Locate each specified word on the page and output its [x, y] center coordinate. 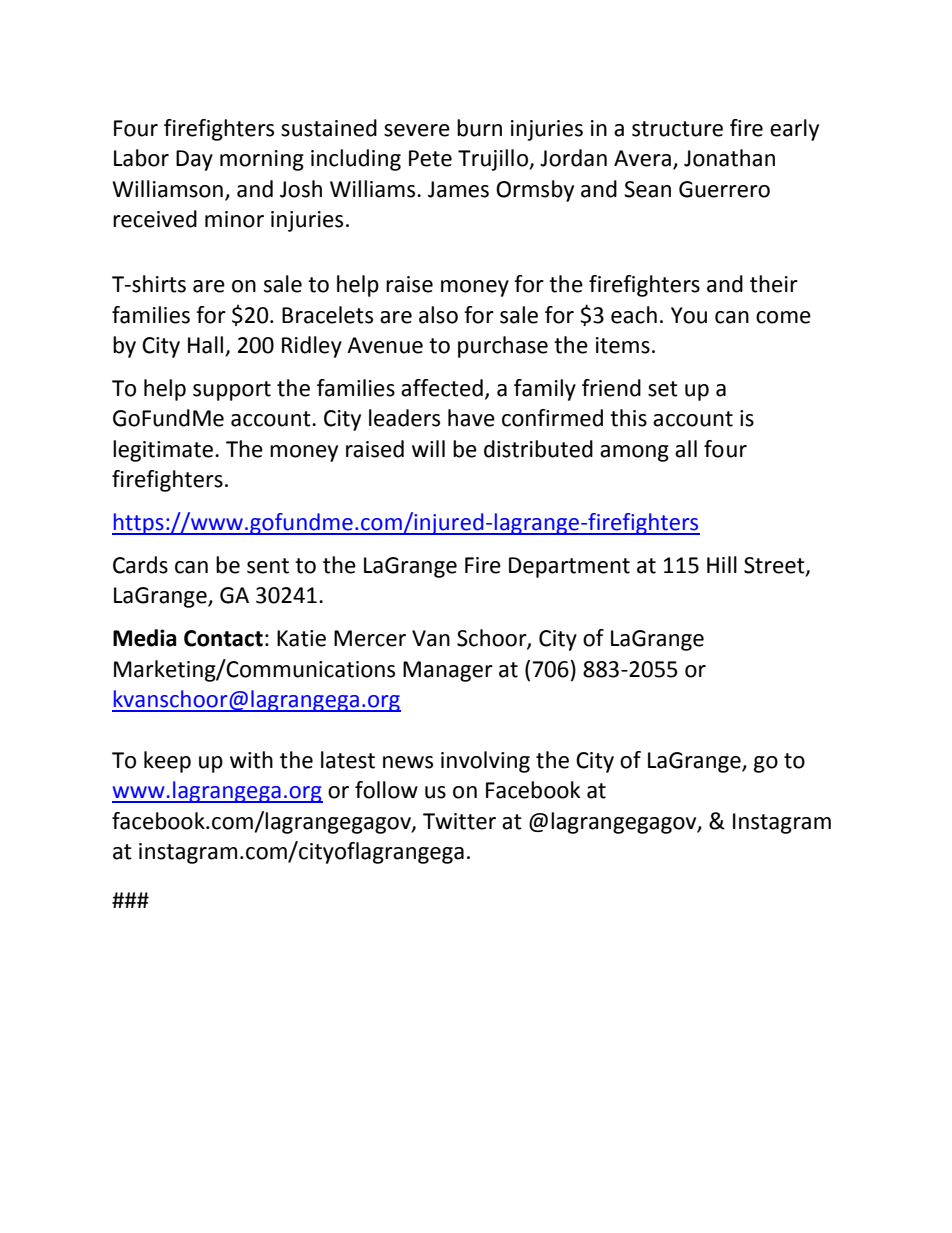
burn [479, 128]
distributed [538, 449]
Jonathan [729, 158]
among [634, 453]
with [251, 760]
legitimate [164, 451]
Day [194, 160]
